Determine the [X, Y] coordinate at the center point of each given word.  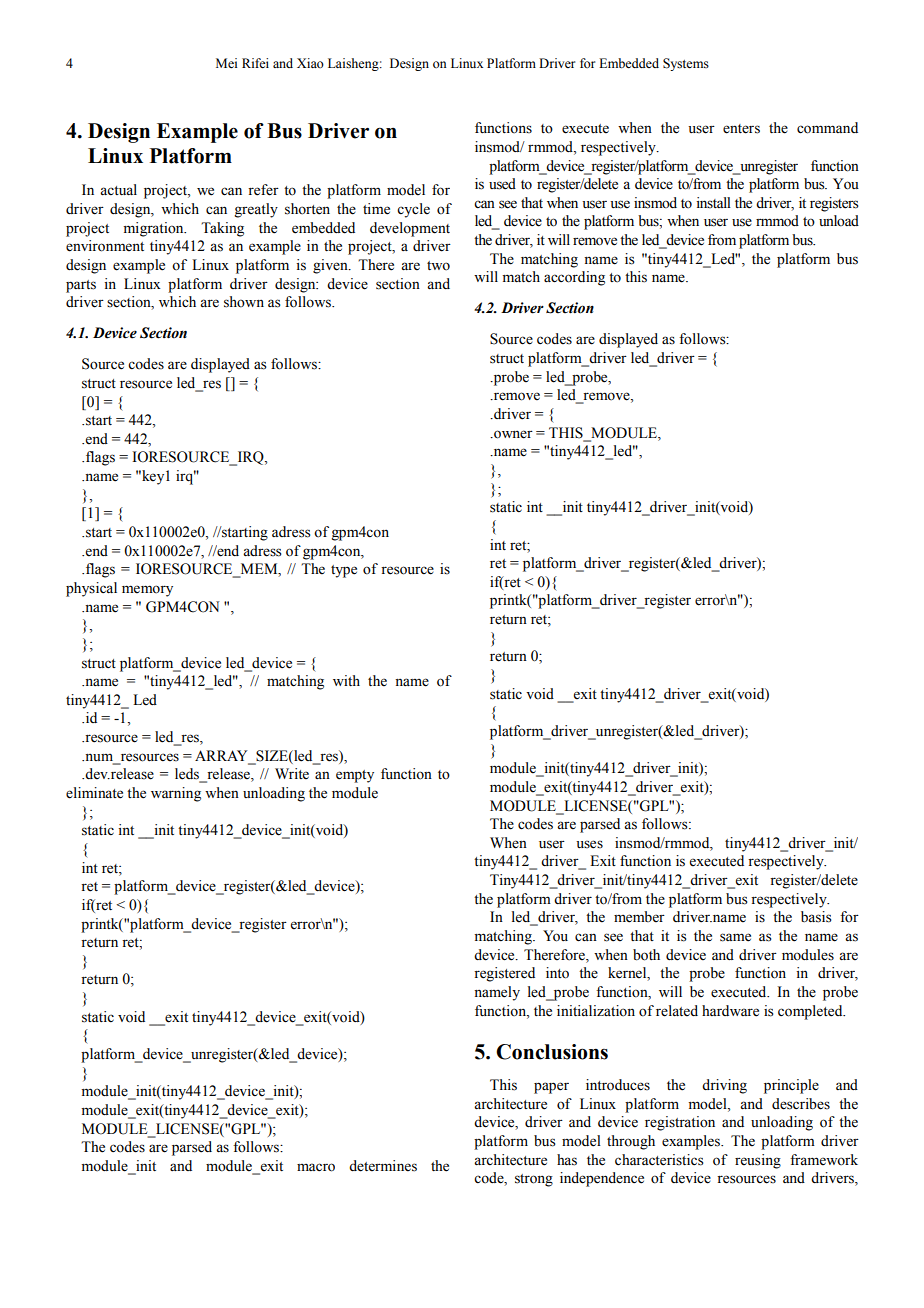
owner [512, 434]
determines [383, 1166]
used [502, 184]
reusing [758, 1161]
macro [316, 1167]
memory [147, 591]
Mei [226, 63]
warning [176, 794]
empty [355, 776]
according [574, 278]
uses [589, 844]
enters [741, 129]
